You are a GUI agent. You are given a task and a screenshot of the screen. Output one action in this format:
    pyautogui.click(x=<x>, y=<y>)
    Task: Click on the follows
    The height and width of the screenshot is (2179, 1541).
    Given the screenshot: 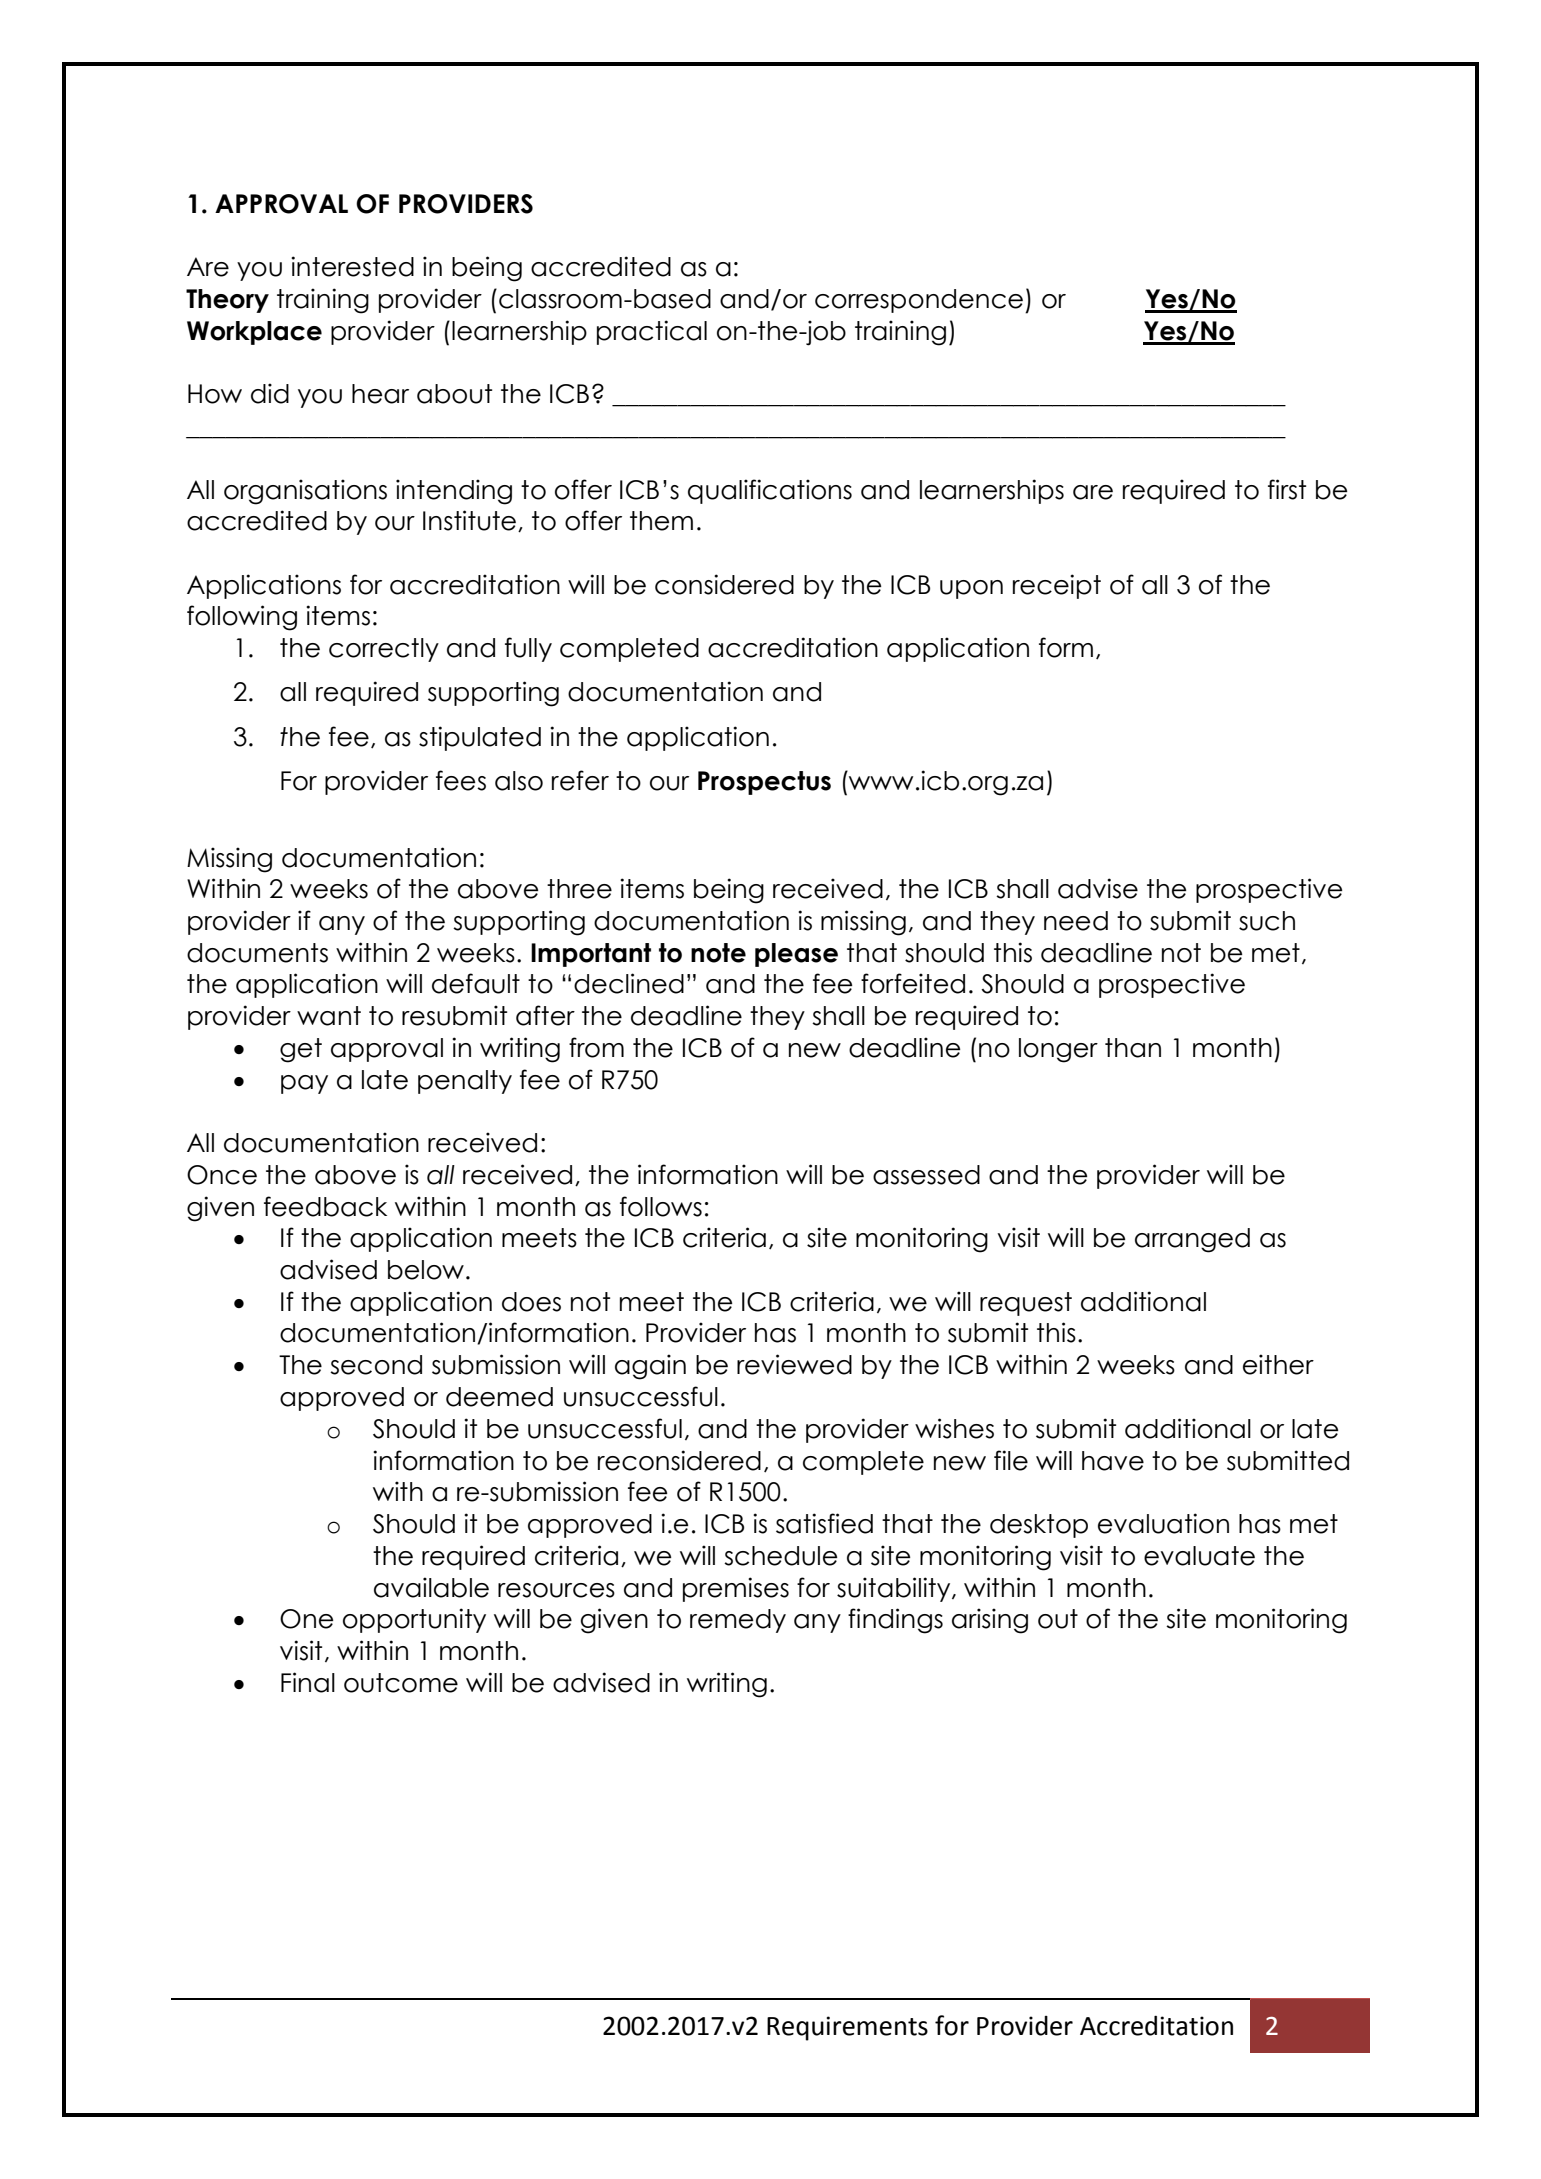 What is the action you would take?
    pyautogui.click(x=661, y=1206)
